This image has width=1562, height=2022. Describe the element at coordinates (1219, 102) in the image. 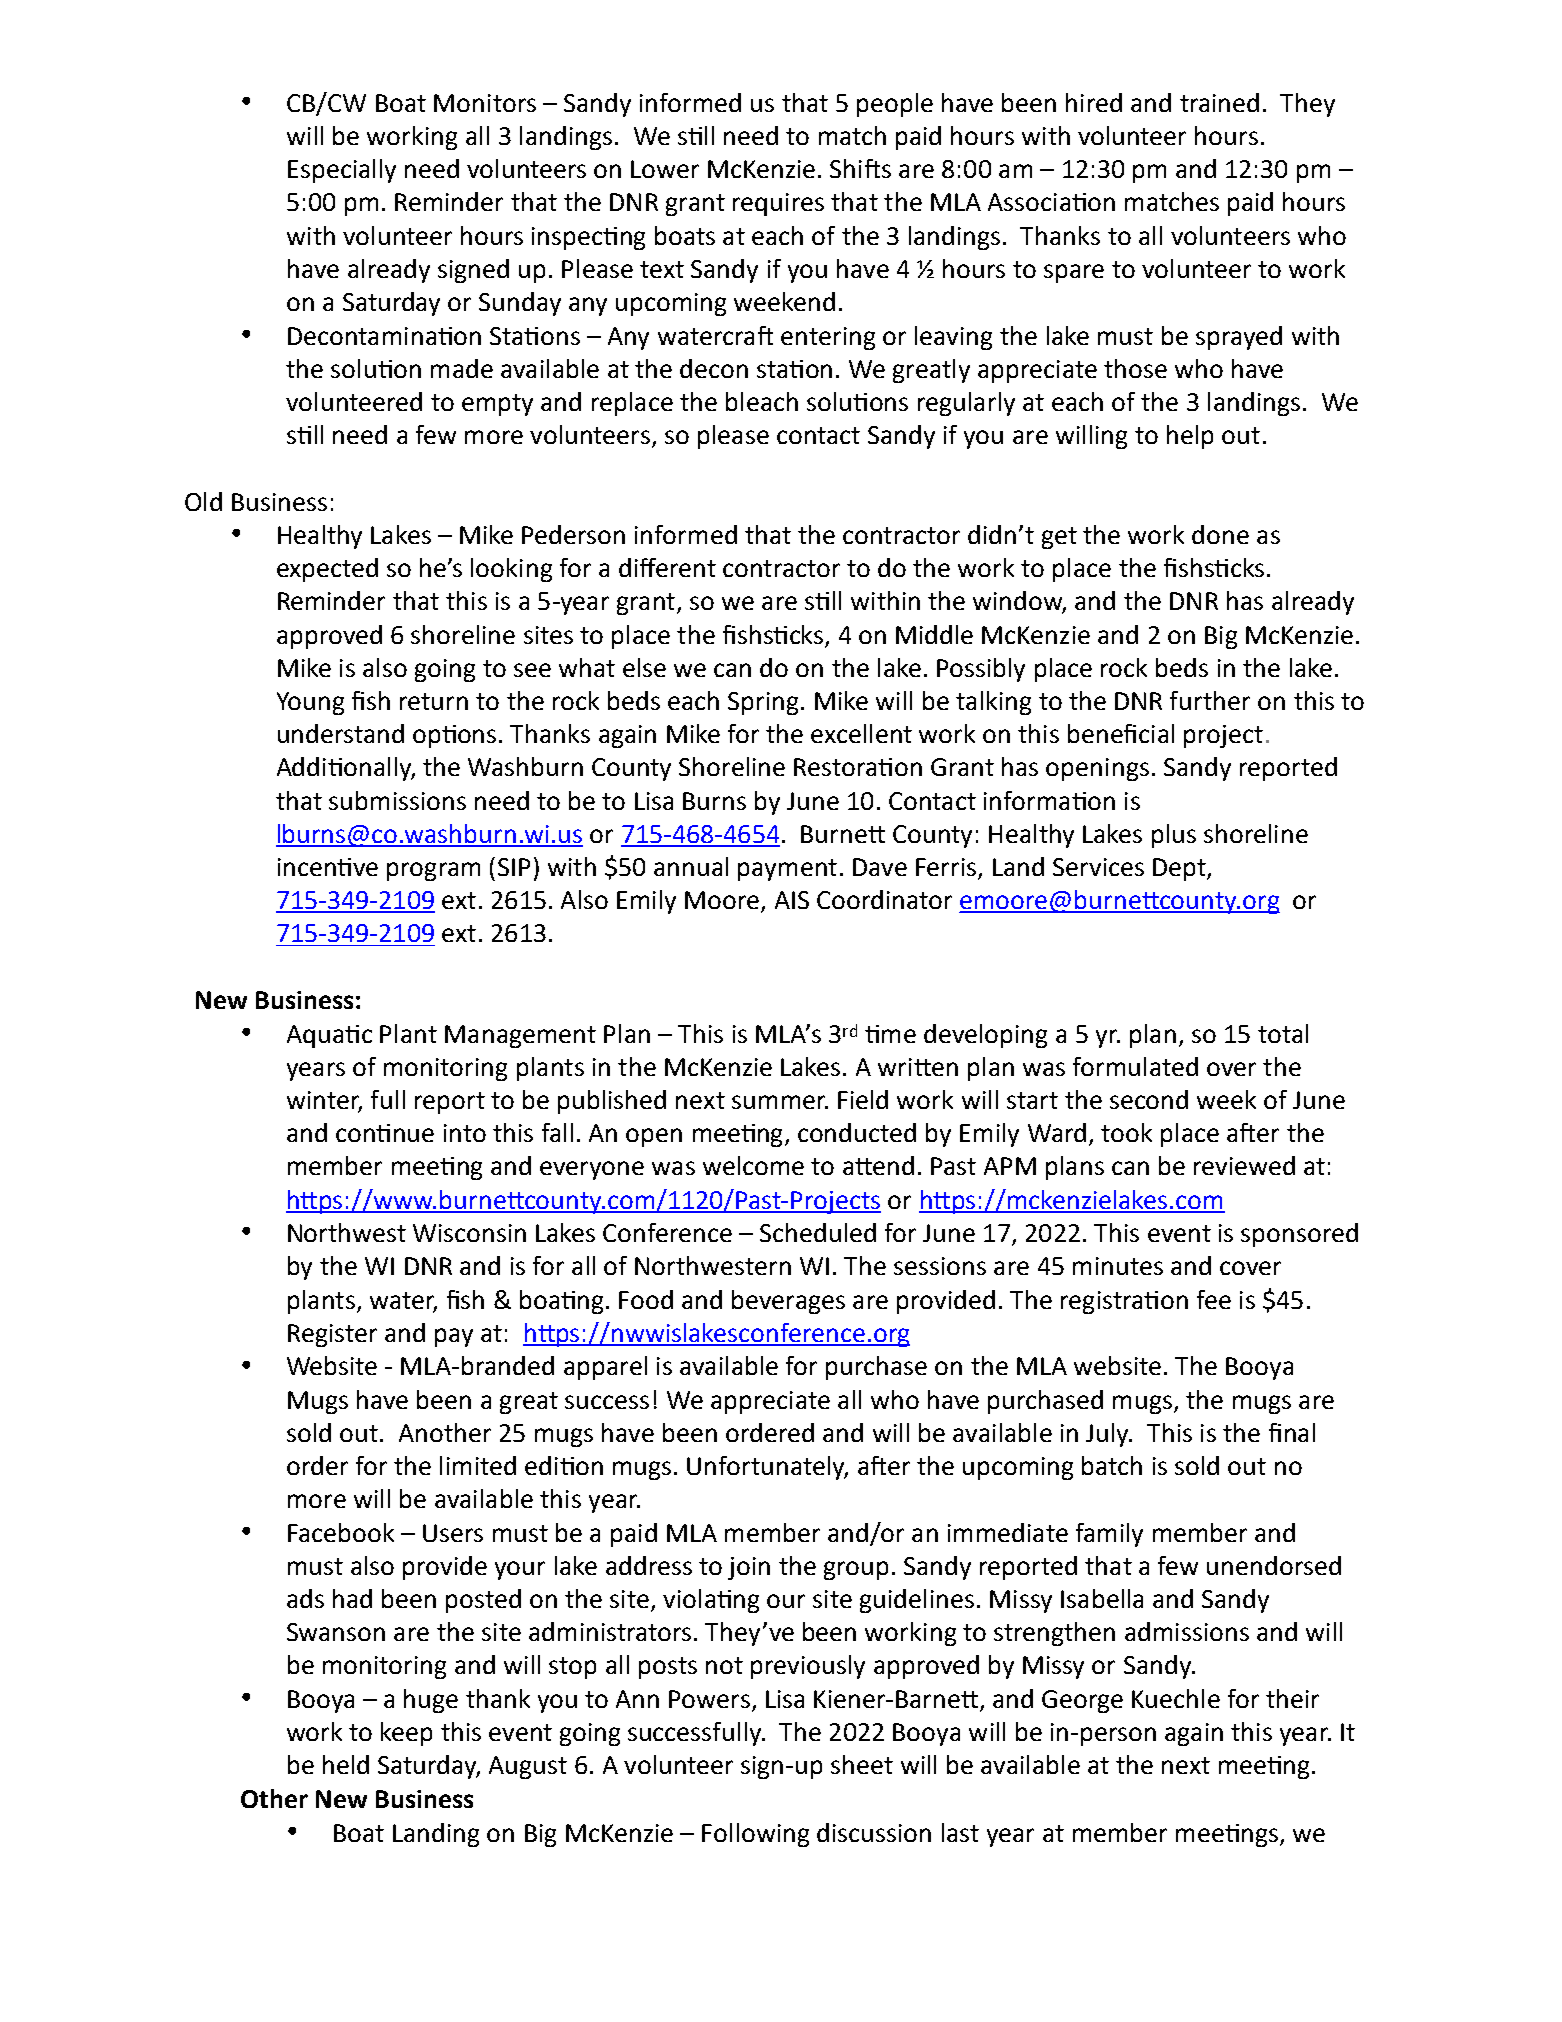

I see `trained` at that location.
